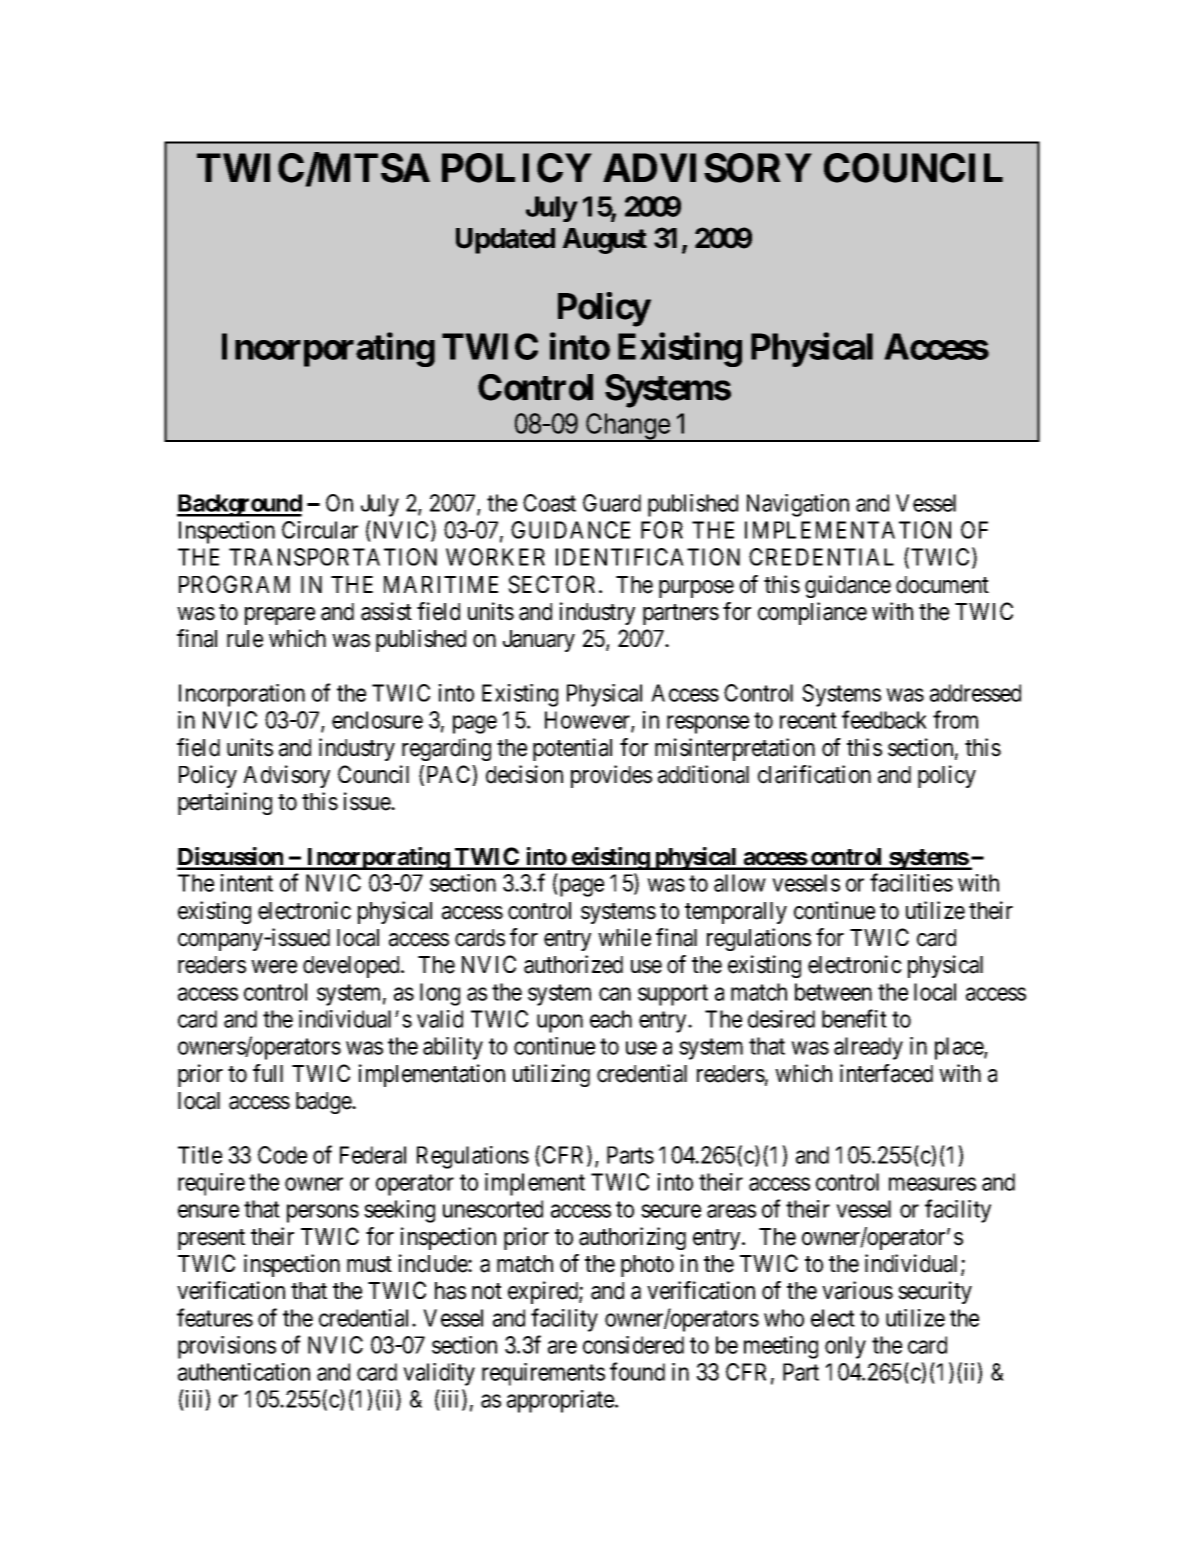  Describe the element at coordinates (274, 967) in the screenshot. I see `were` at that location.
